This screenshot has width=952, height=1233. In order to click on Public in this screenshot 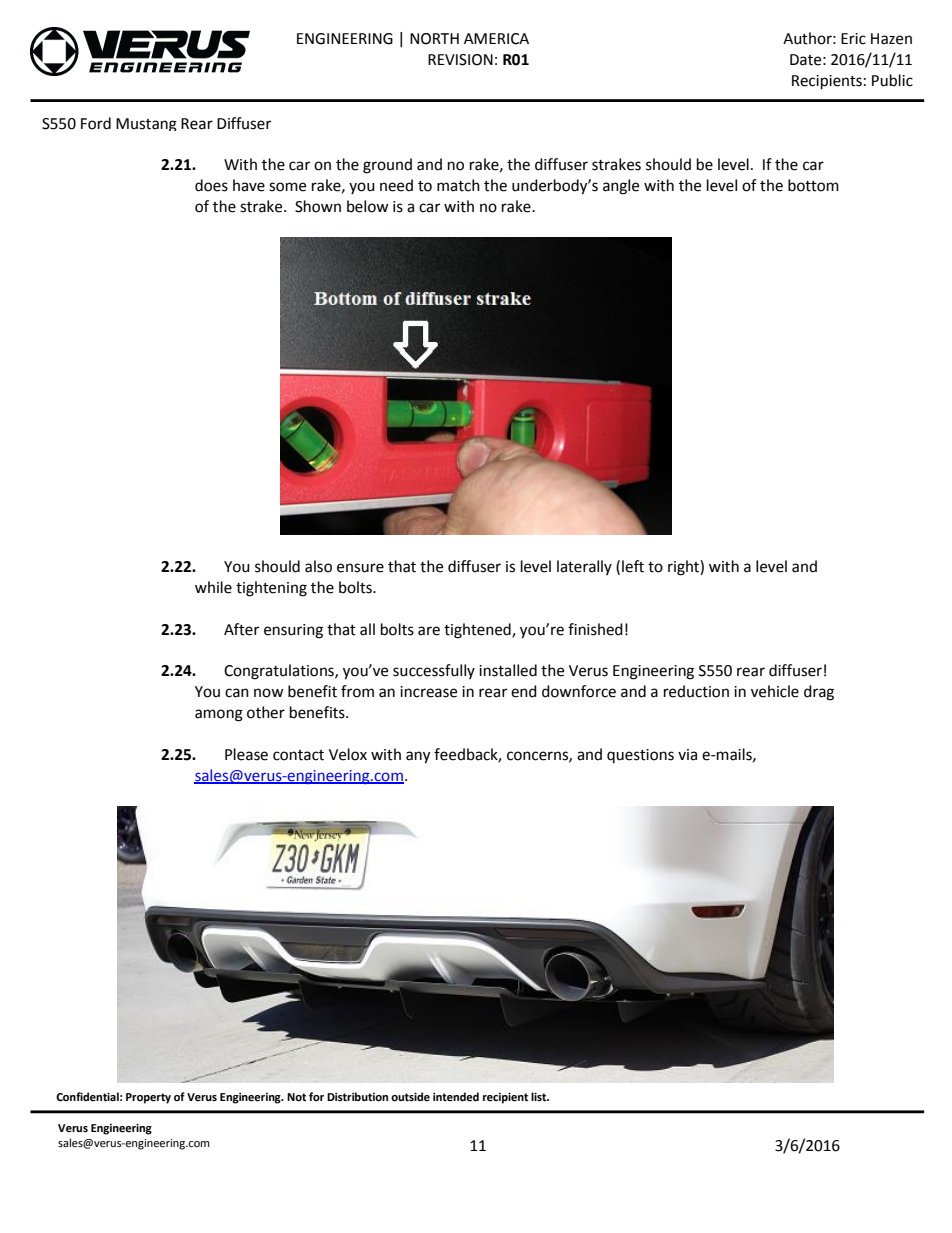, I will do `click(892, 80)`.
